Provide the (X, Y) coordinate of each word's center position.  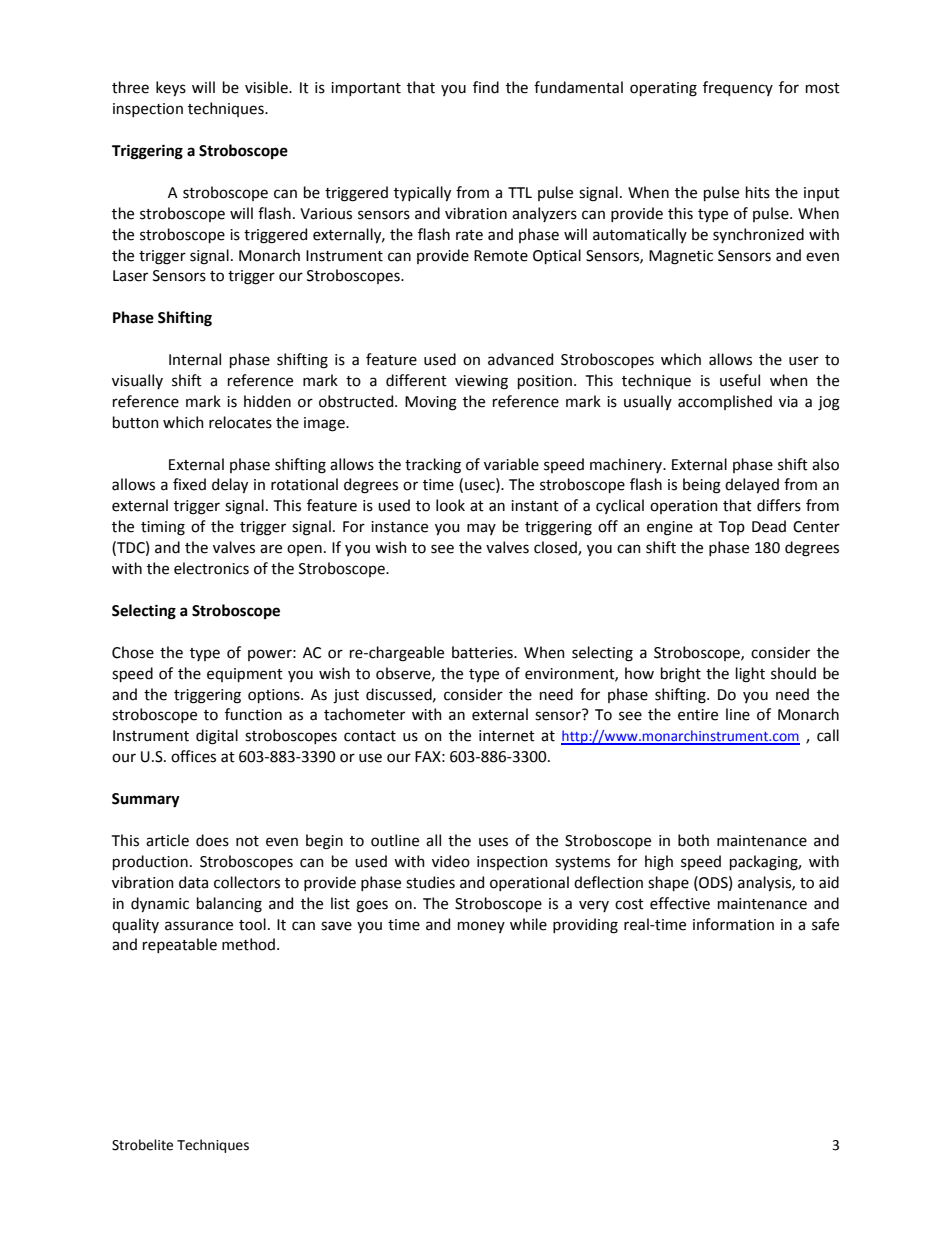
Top (732, 528)
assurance (199, 926)
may (481, 529)
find (486, 87)
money (481, 927)
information (733, 924)
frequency (738, 88)
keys (171, 88)
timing (163, 528)
